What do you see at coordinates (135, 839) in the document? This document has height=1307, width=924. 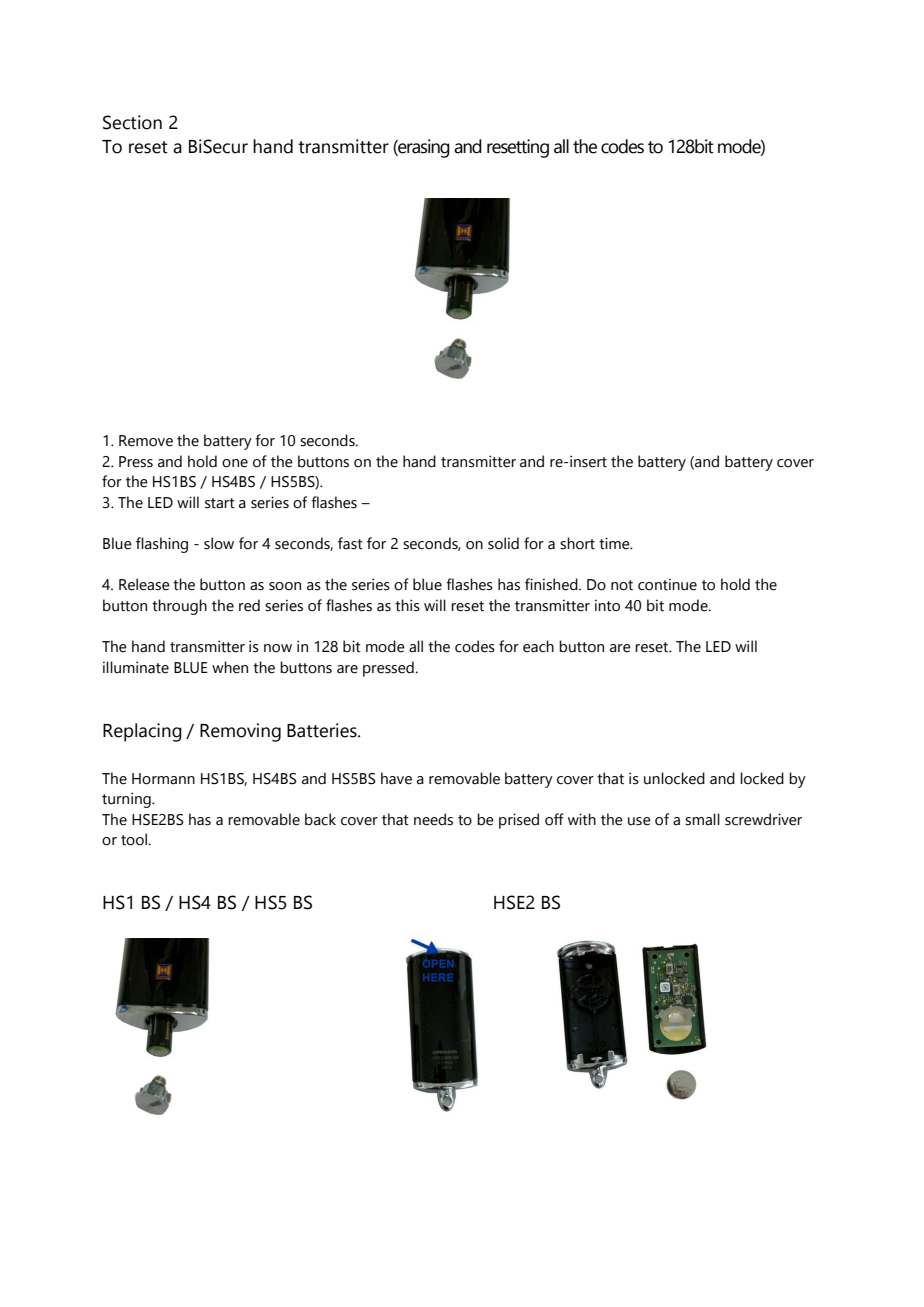 I see `tool` at bounding box center [135, 839].
